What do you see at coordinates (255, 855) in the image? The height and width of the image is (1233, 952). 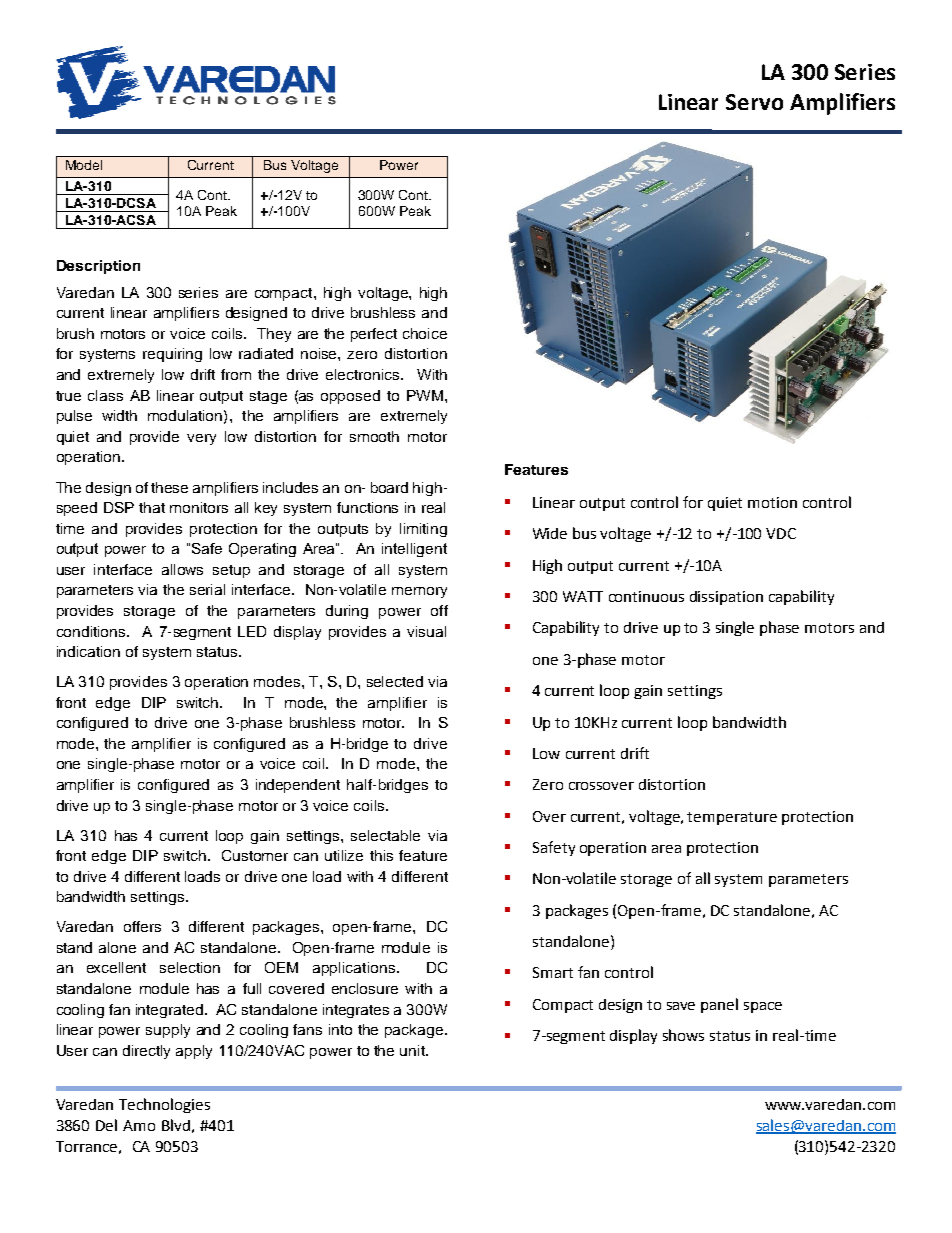 I see `Customer` at bounding box center [255, 855].
